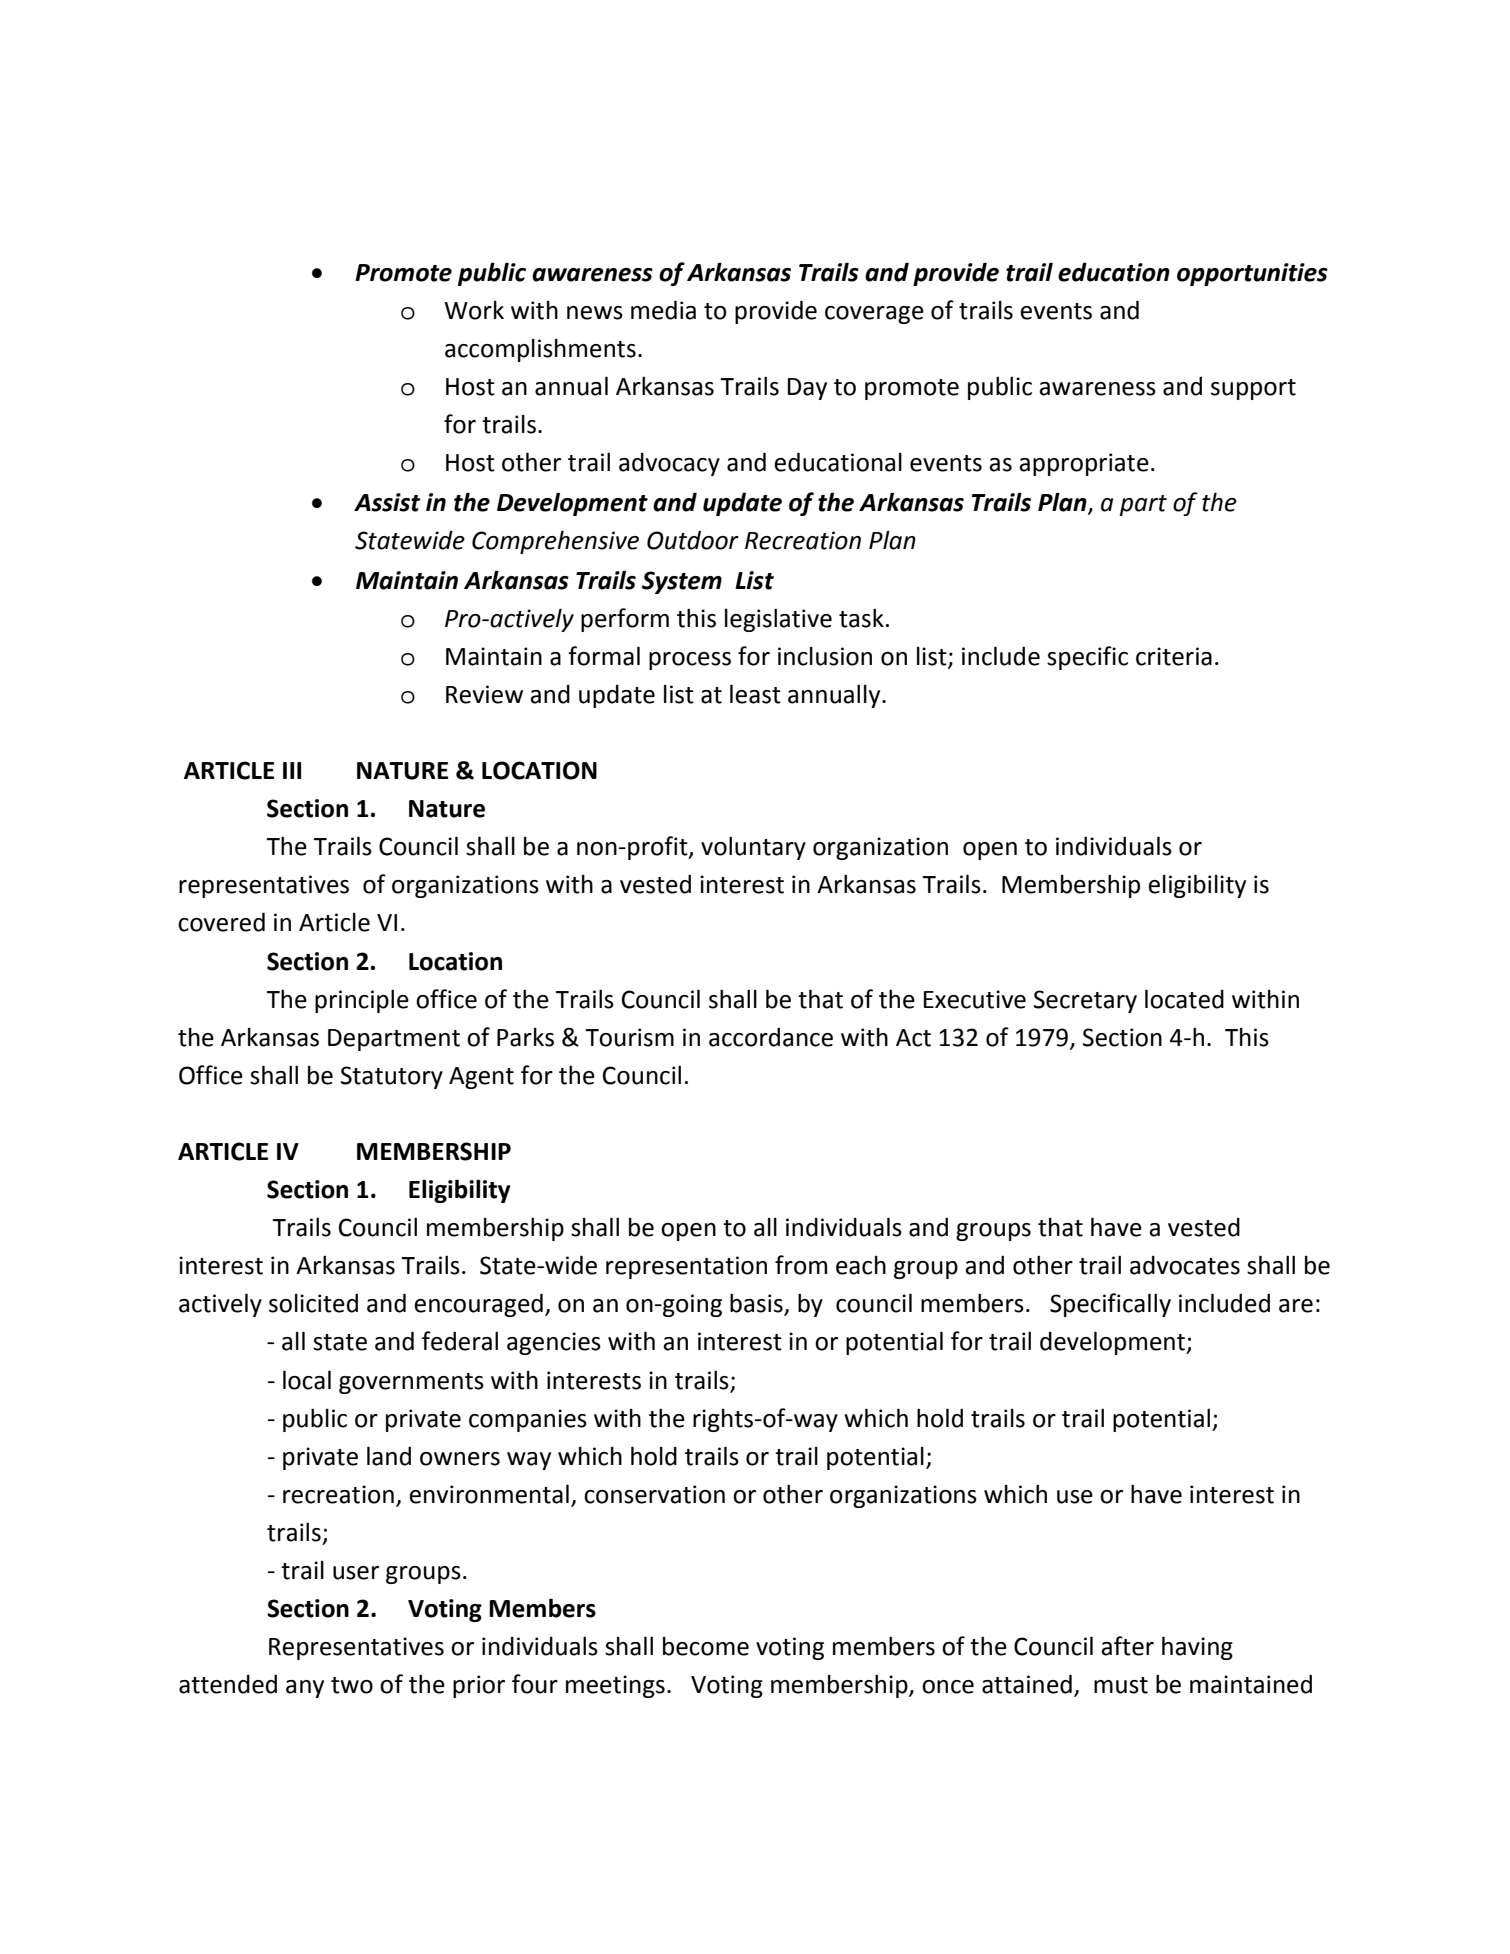 The height and width of the document is (1954, 1510). I want to click on advocates, so click(1185, 1265).
